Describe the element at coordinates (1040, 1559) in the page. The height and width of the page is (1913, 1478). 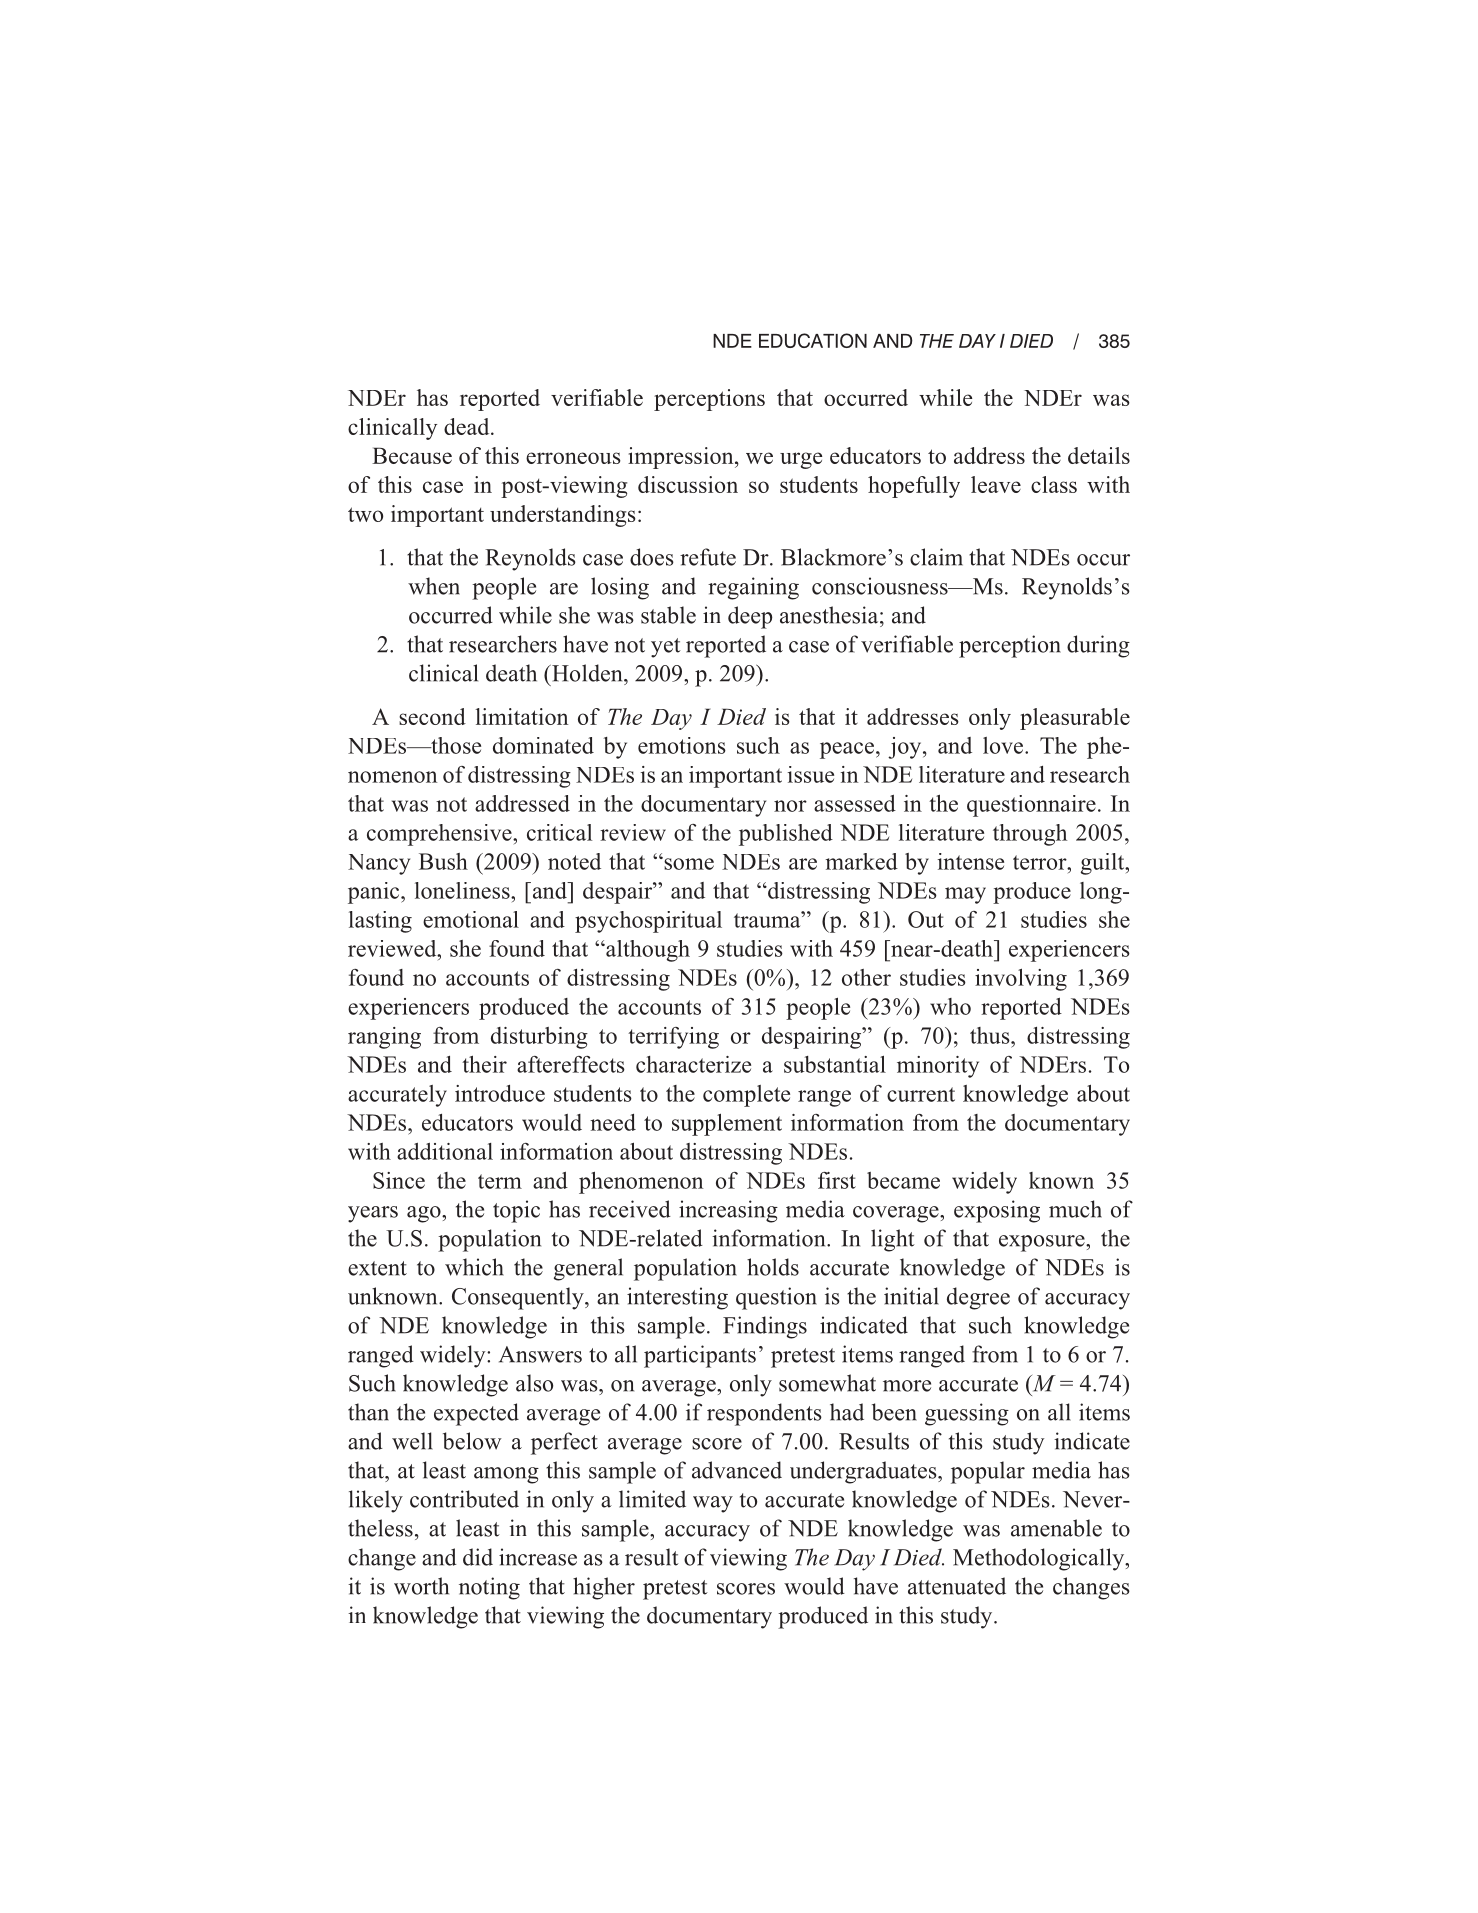
I see `Methodologically` at that location.
